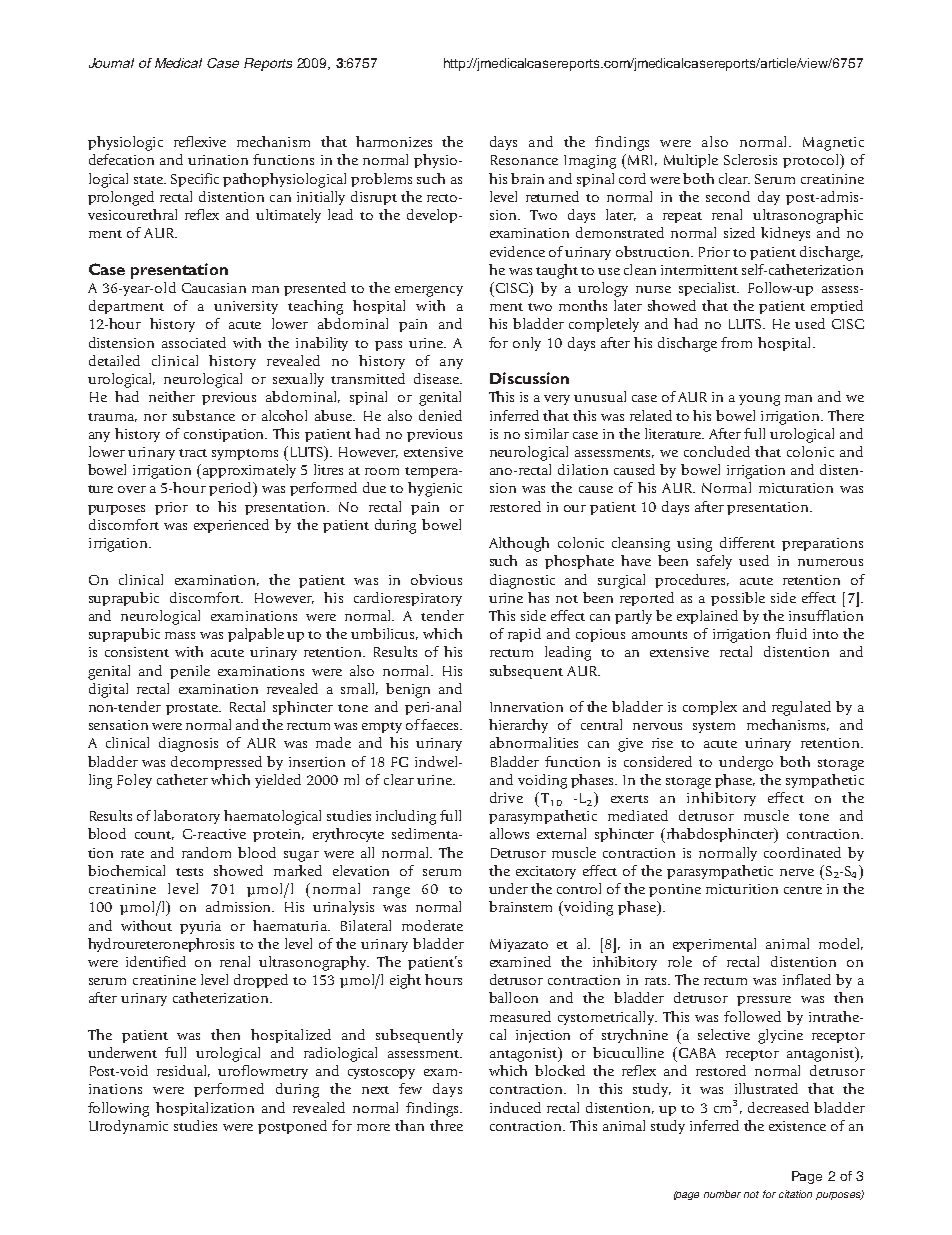  I want to click on Journal, so click(111, 63).
